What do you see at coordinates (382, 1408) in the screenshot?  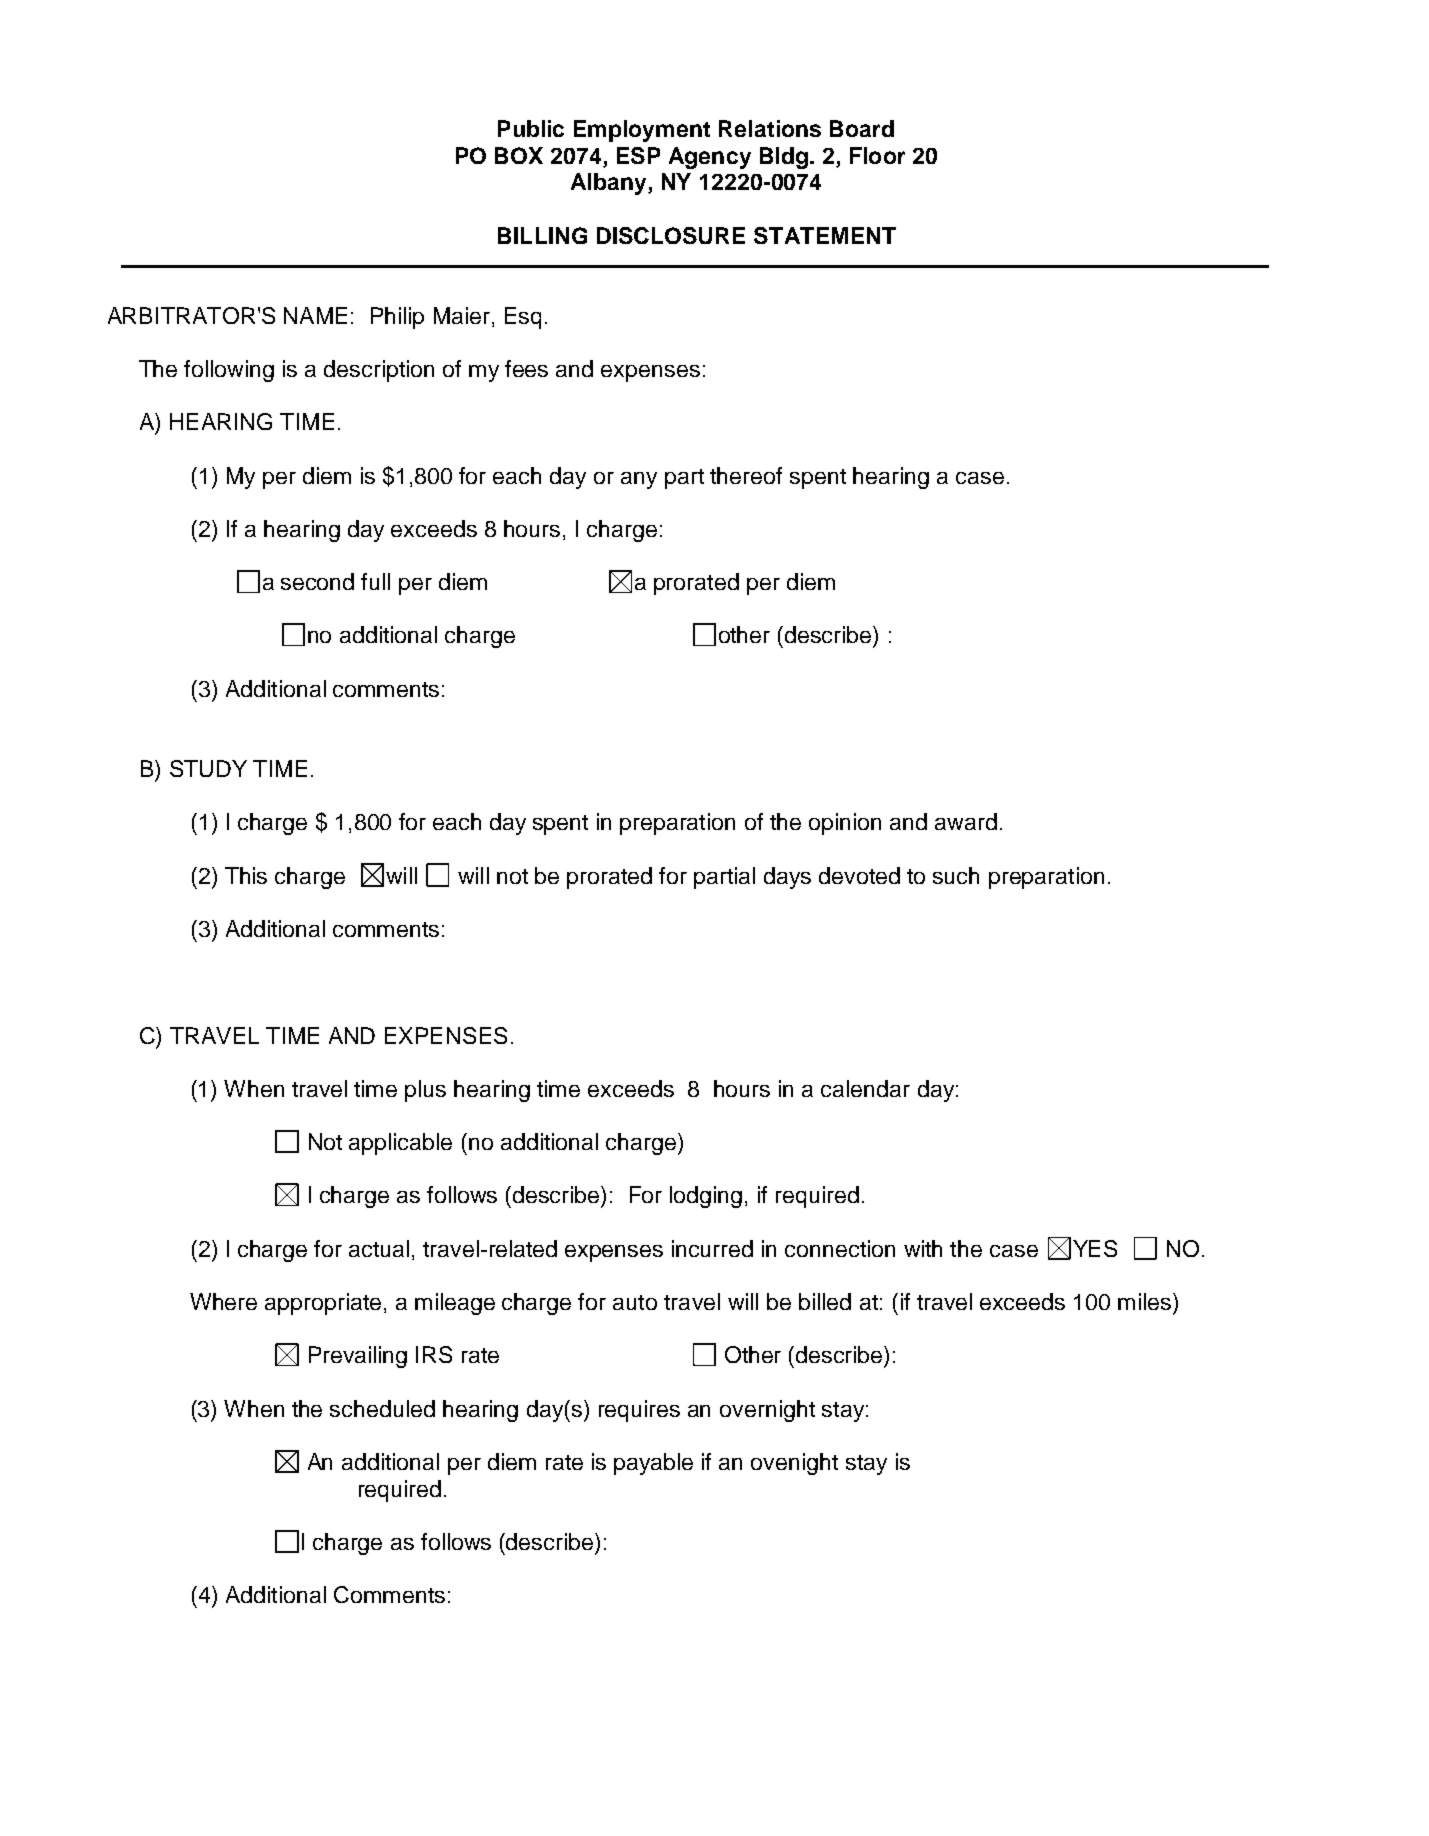 I see `scheduled` at bounding box center [382, 1408].
